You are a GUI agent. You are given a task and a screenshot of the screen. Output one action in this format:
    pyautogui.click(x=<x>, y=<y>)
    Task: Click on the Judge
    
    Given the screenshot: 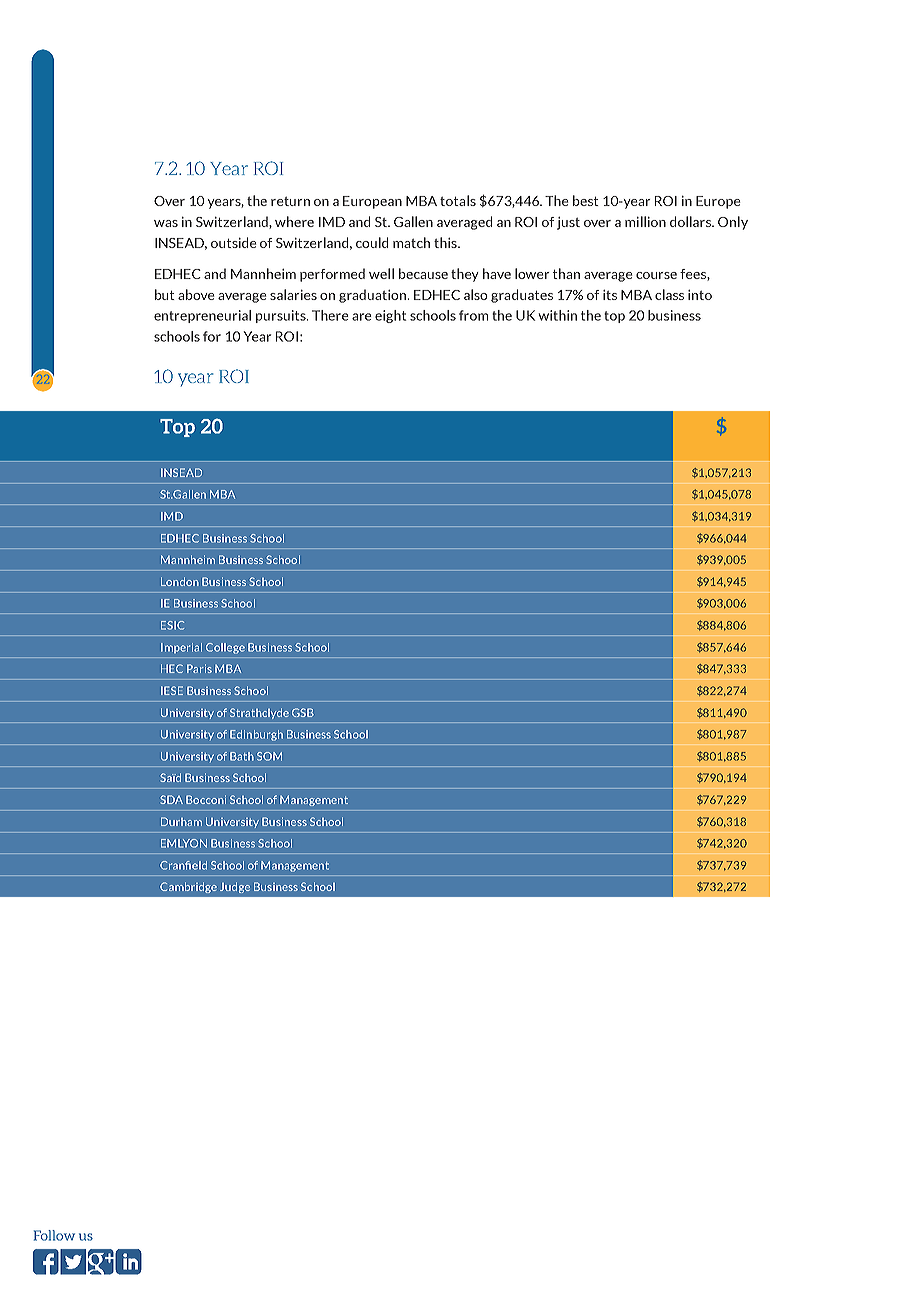 What is the action you would take?
    pyautogui.click(x=235, y=887)
